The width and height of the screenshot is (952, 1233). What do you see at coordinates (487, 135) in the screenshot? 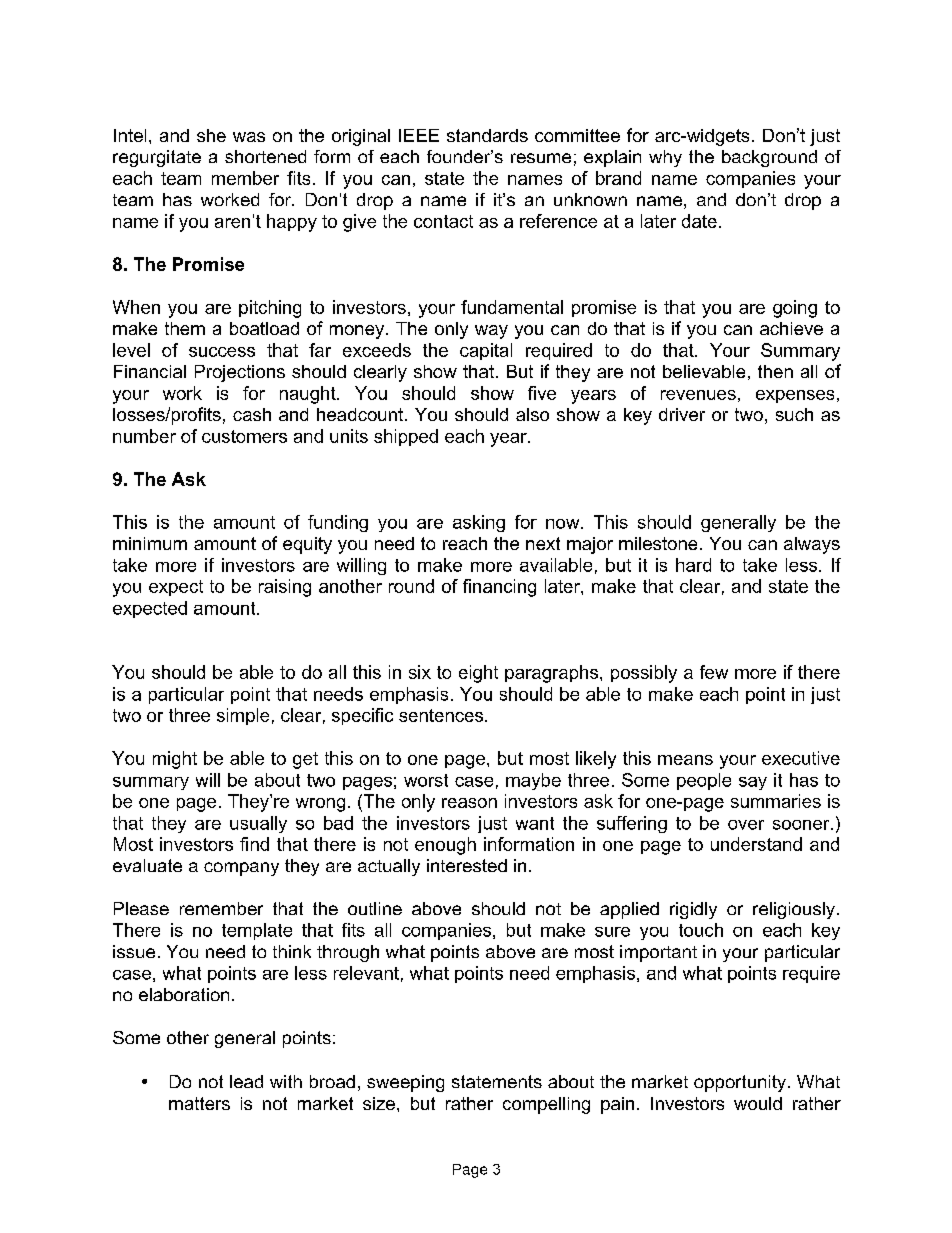
I see `standards` at bounding box center [487, 135].
